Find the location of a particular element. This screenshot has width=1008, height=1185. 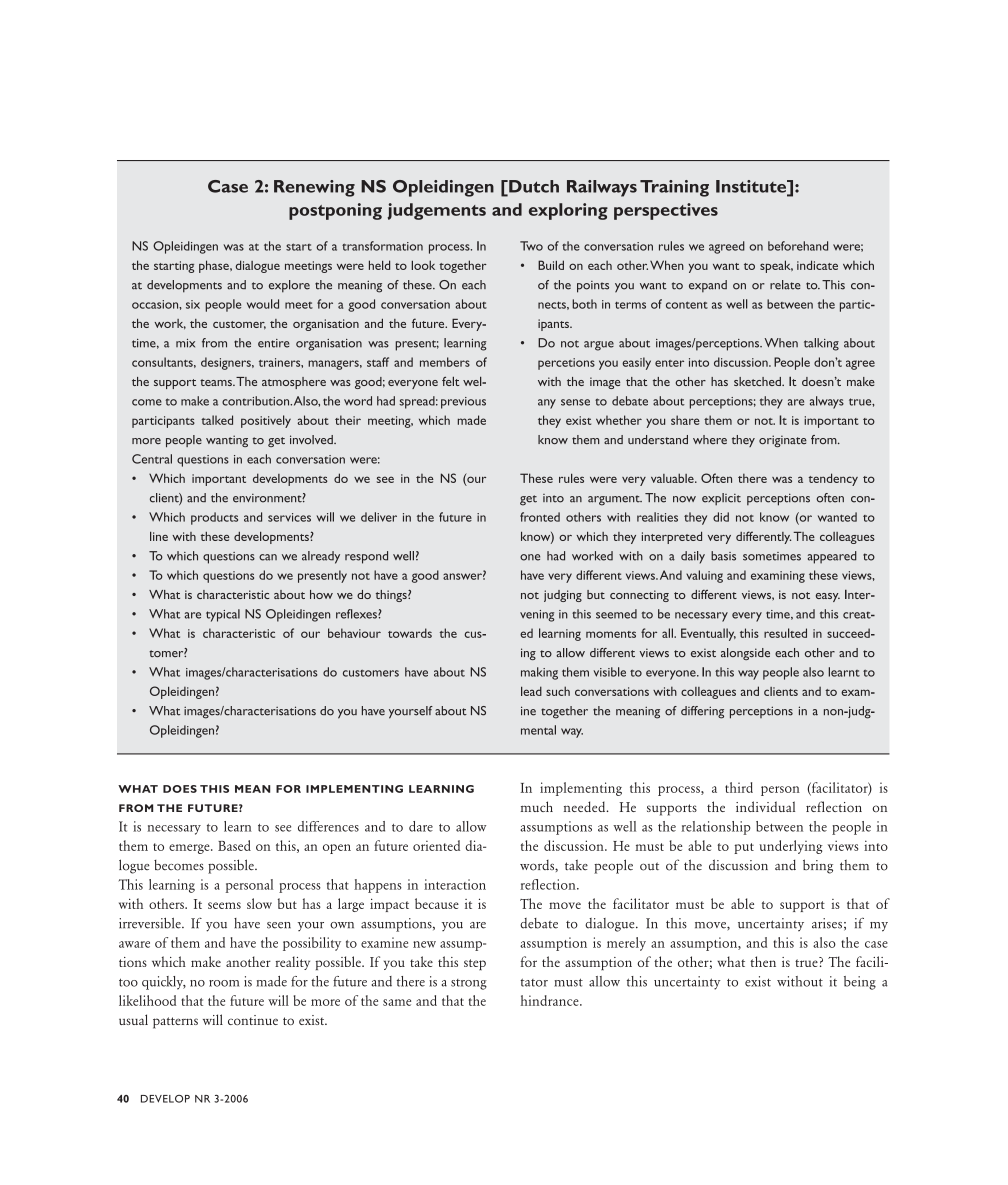

towards is located at coordinates (410, 633).
